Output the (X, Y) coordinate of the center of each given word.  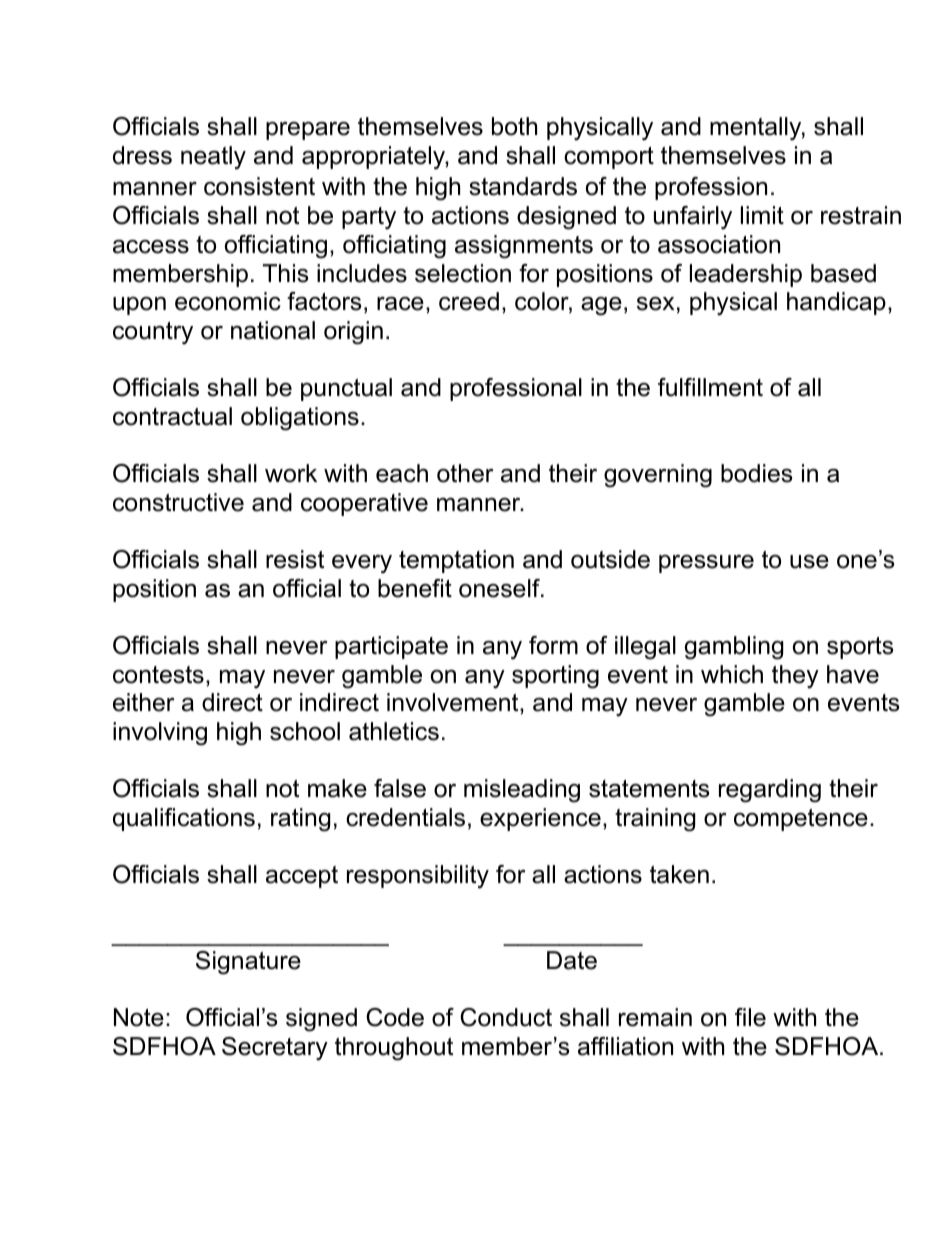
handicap (836, 303)
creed (469, 301)
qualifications (184, 819)
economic (228, 301)
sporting (555, 677)
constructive (178, 502)
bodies (756, 473)
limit (762, 215)
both (514, 126)
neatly (213, 158)
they (795, 677)
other (465, 473)
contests (158, 675)
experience (540, 819)
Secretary (275, 1049)
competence (801, 820)
